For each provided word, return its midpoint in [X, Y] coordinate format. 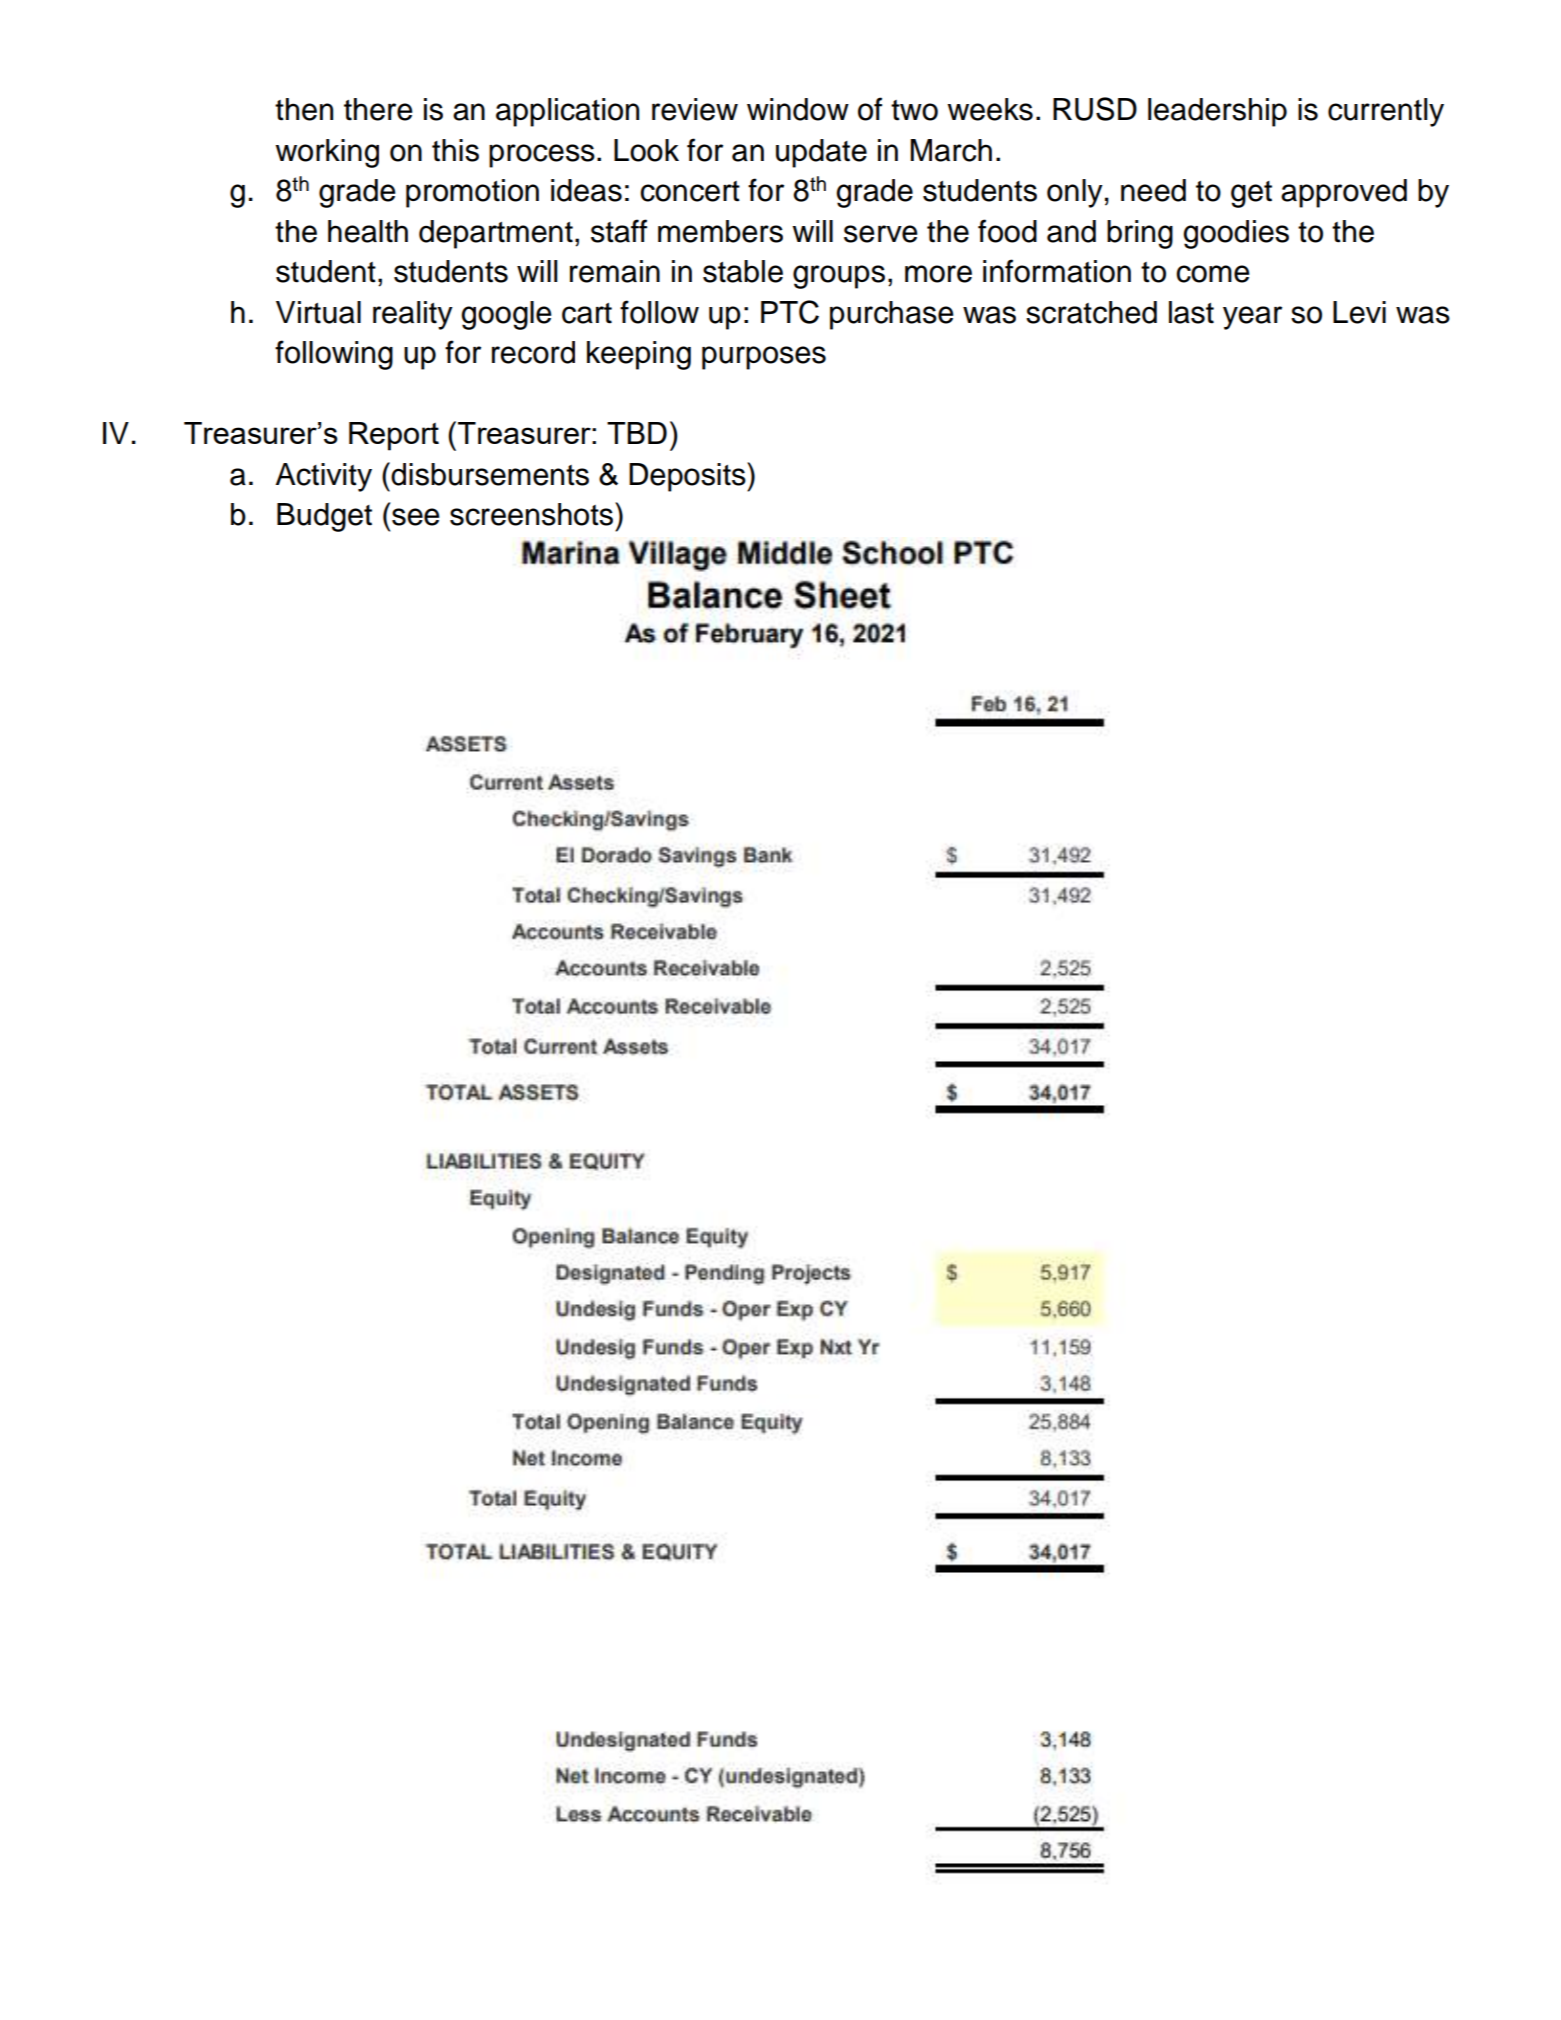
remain [615, 271]
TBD [637, 433]
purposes [764, 358]
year [1252, 318]
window [798, 109]
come [1213, 274]
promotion [472, 193]
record [533, 352]
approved [1344, 193]
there [378, 109]
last [1191, 312]
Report [394, 436]
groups [839, 277]
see [416, 517]
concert [690, 191]
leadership [1217, 112]
